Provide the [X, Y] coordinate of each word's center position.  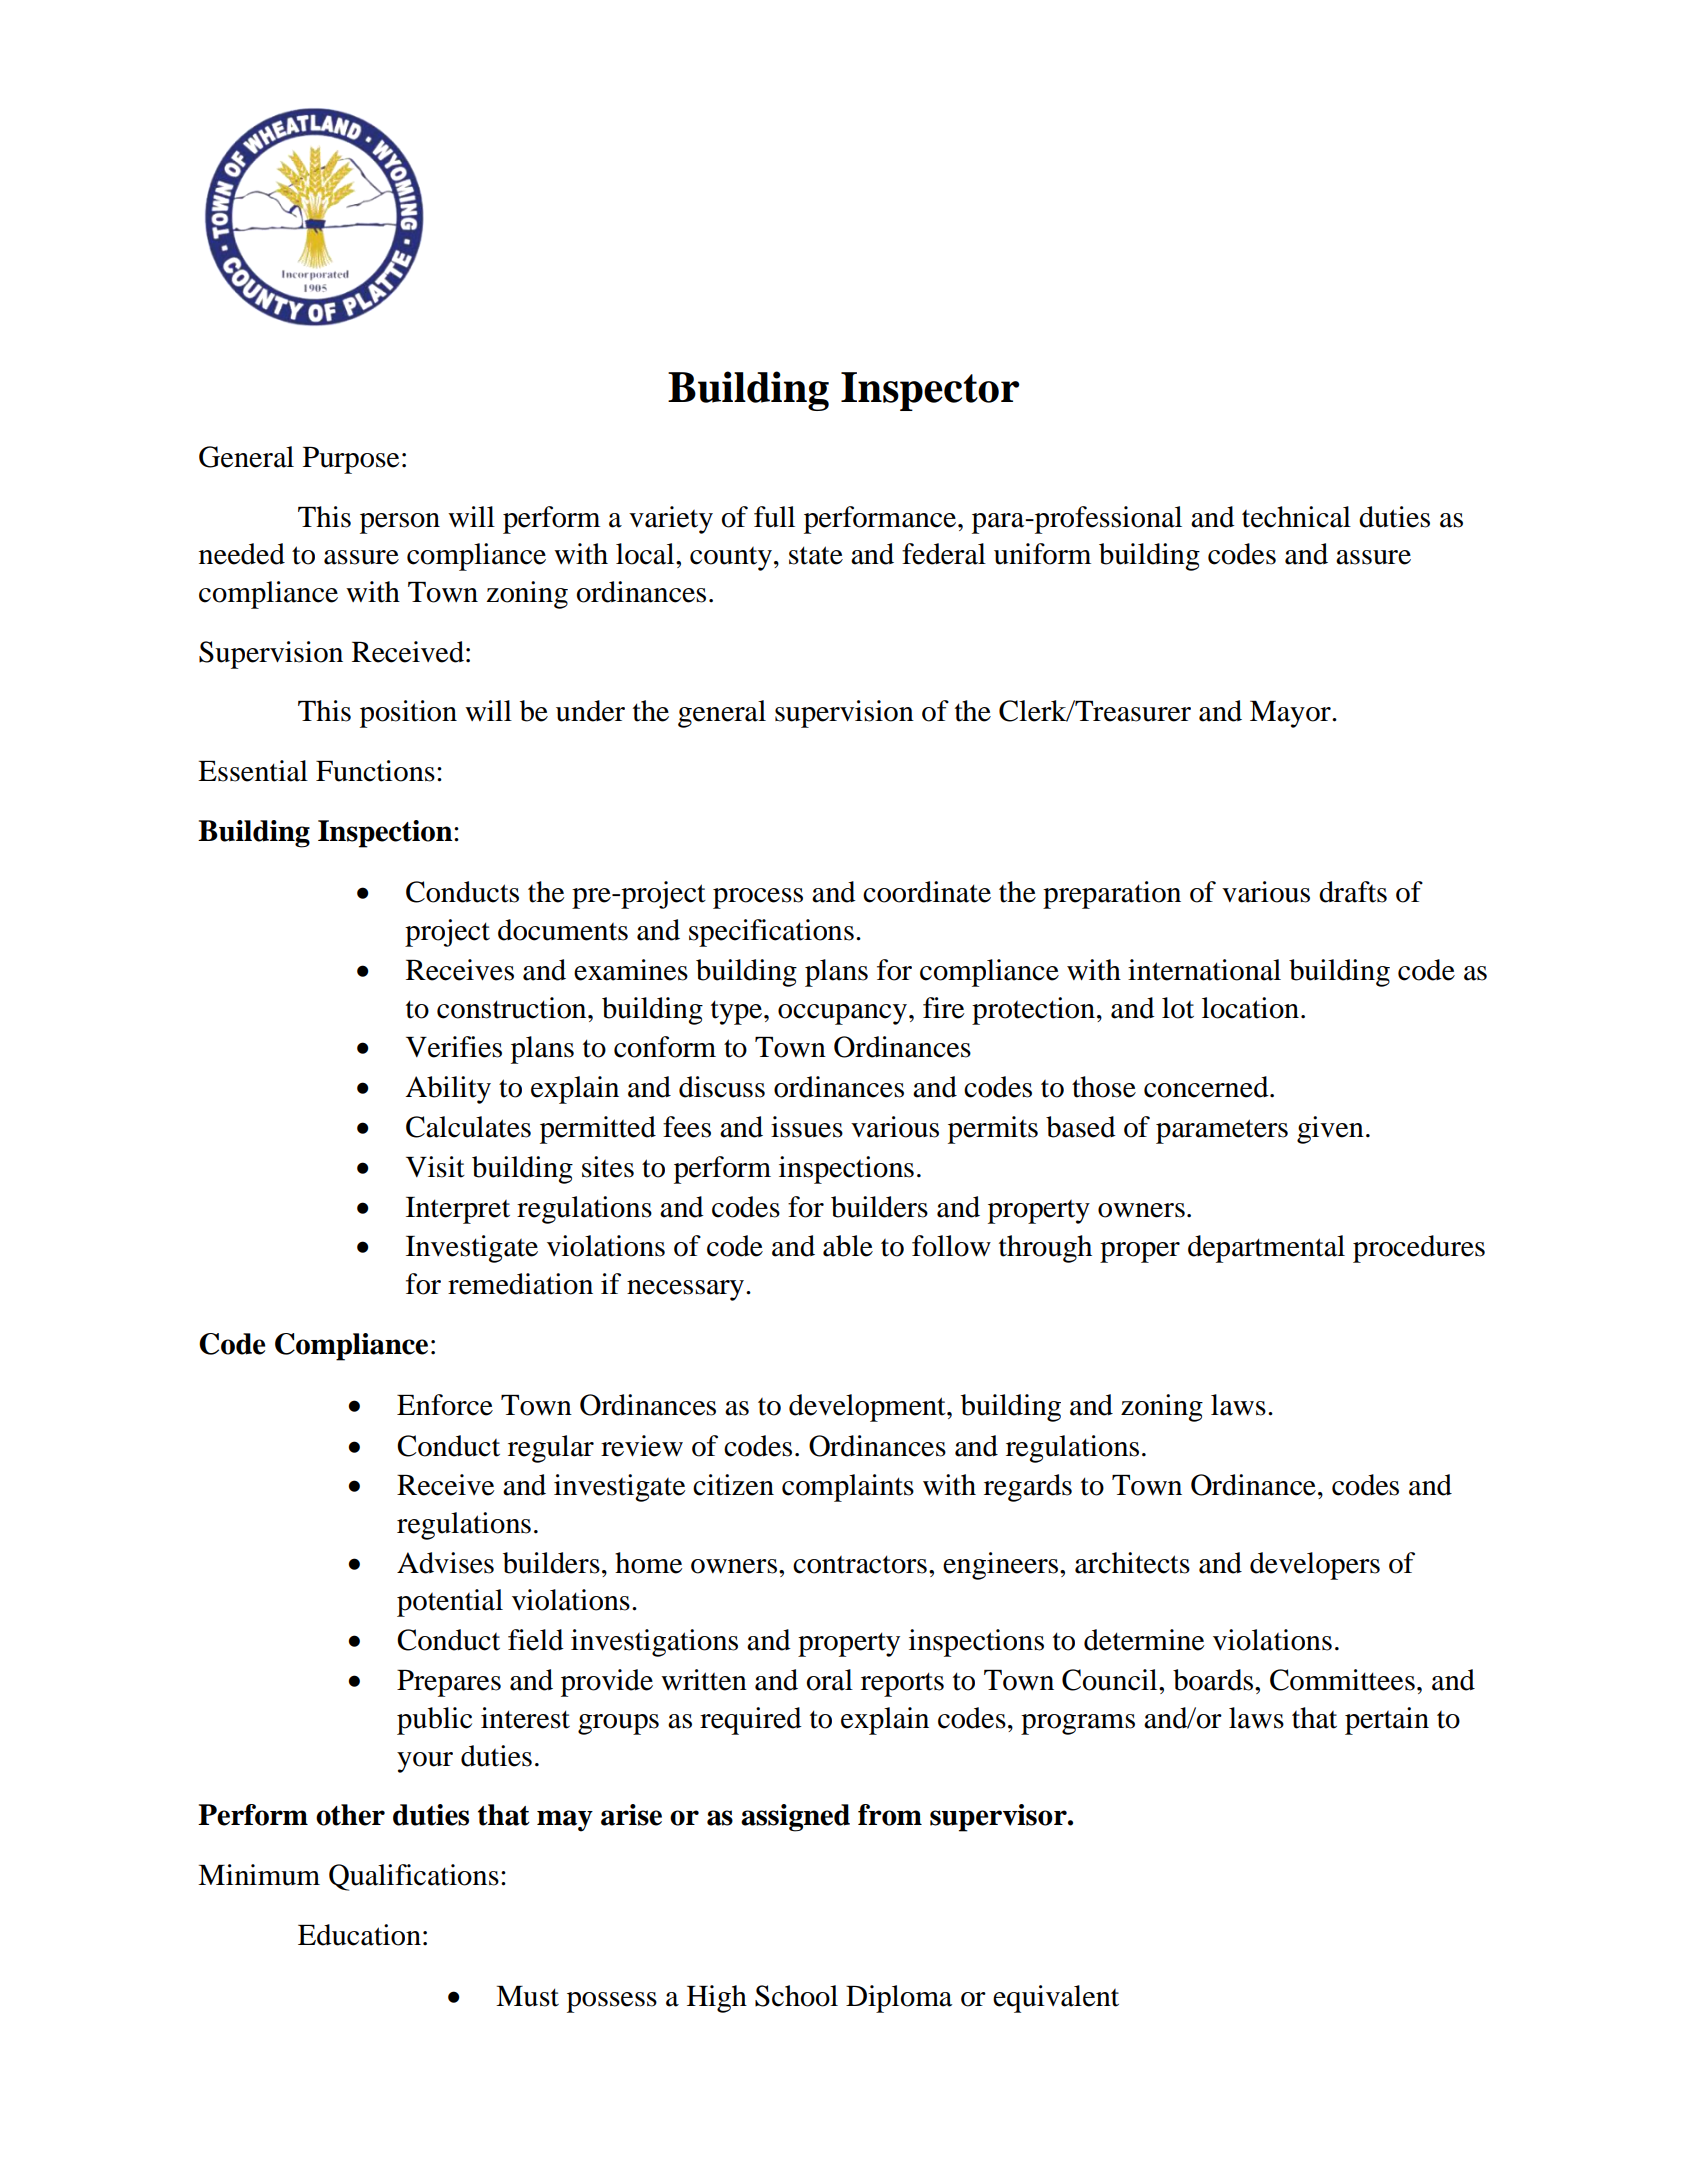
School [796, 1996]
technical [1296, 517]
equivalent [1056, 1999]
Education [359, 1935]
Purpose [351, 460]
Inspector [930, 391]
